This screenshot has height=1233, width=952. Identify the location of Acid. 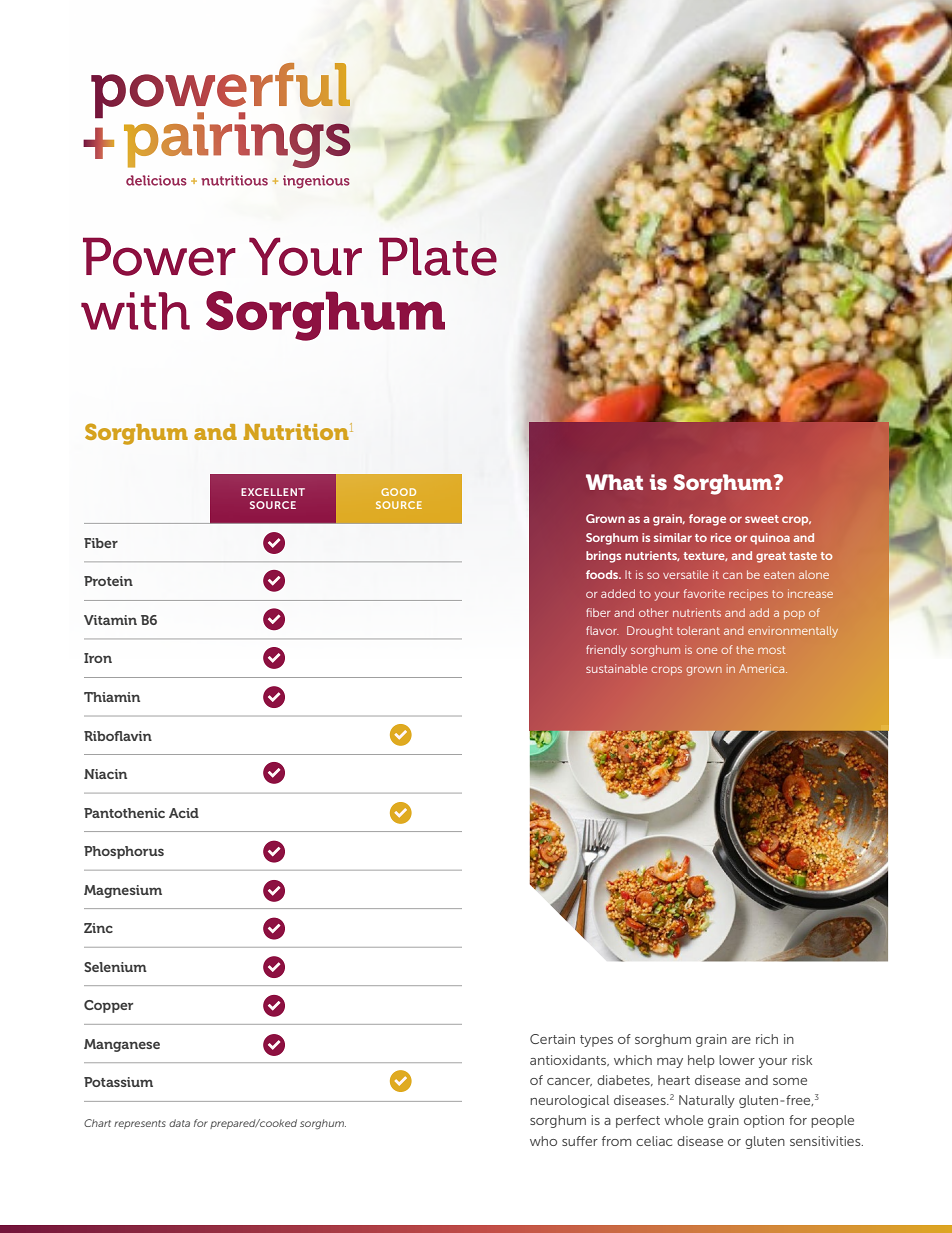
(184, 813).
